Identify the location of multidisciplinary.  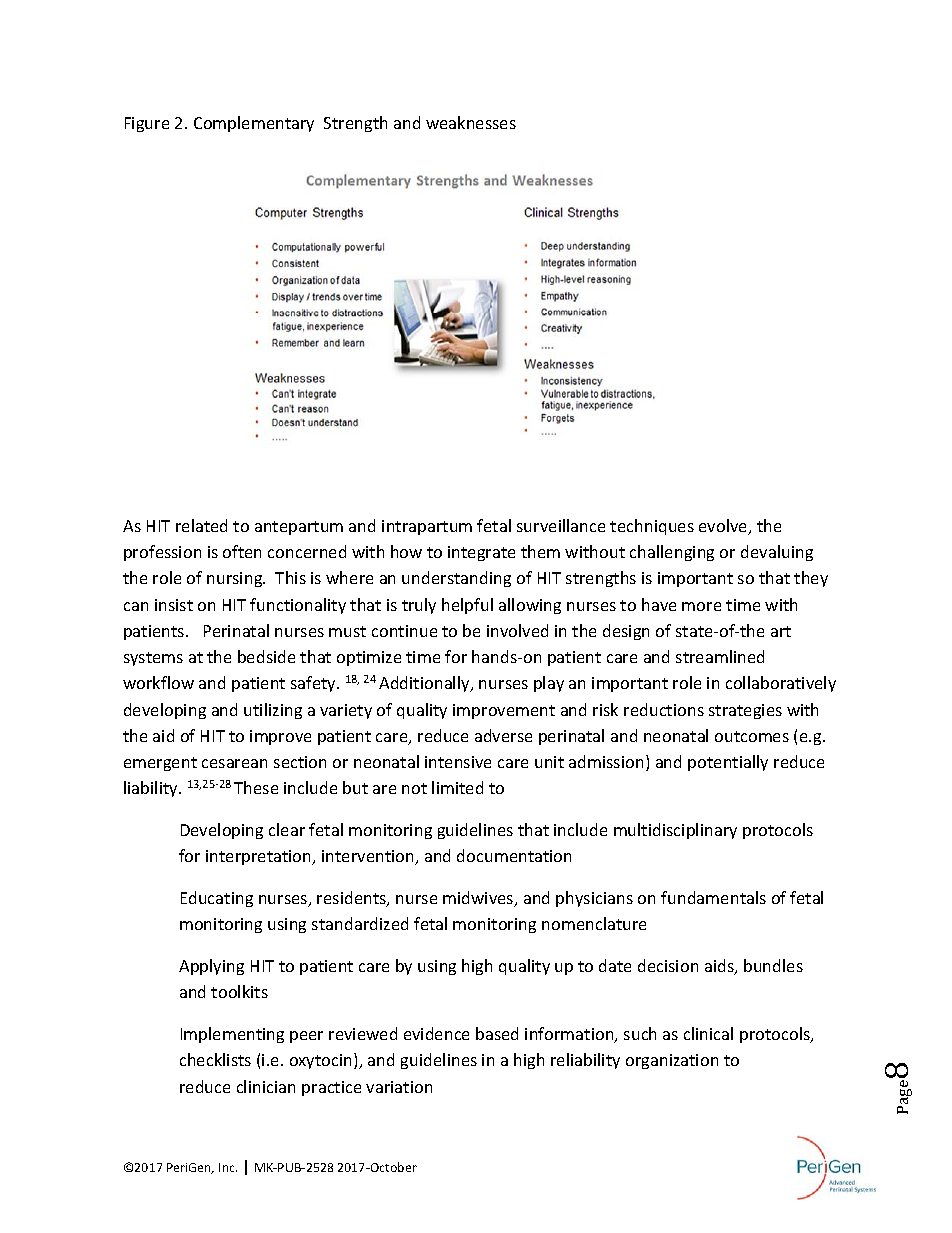
(675, 831).
